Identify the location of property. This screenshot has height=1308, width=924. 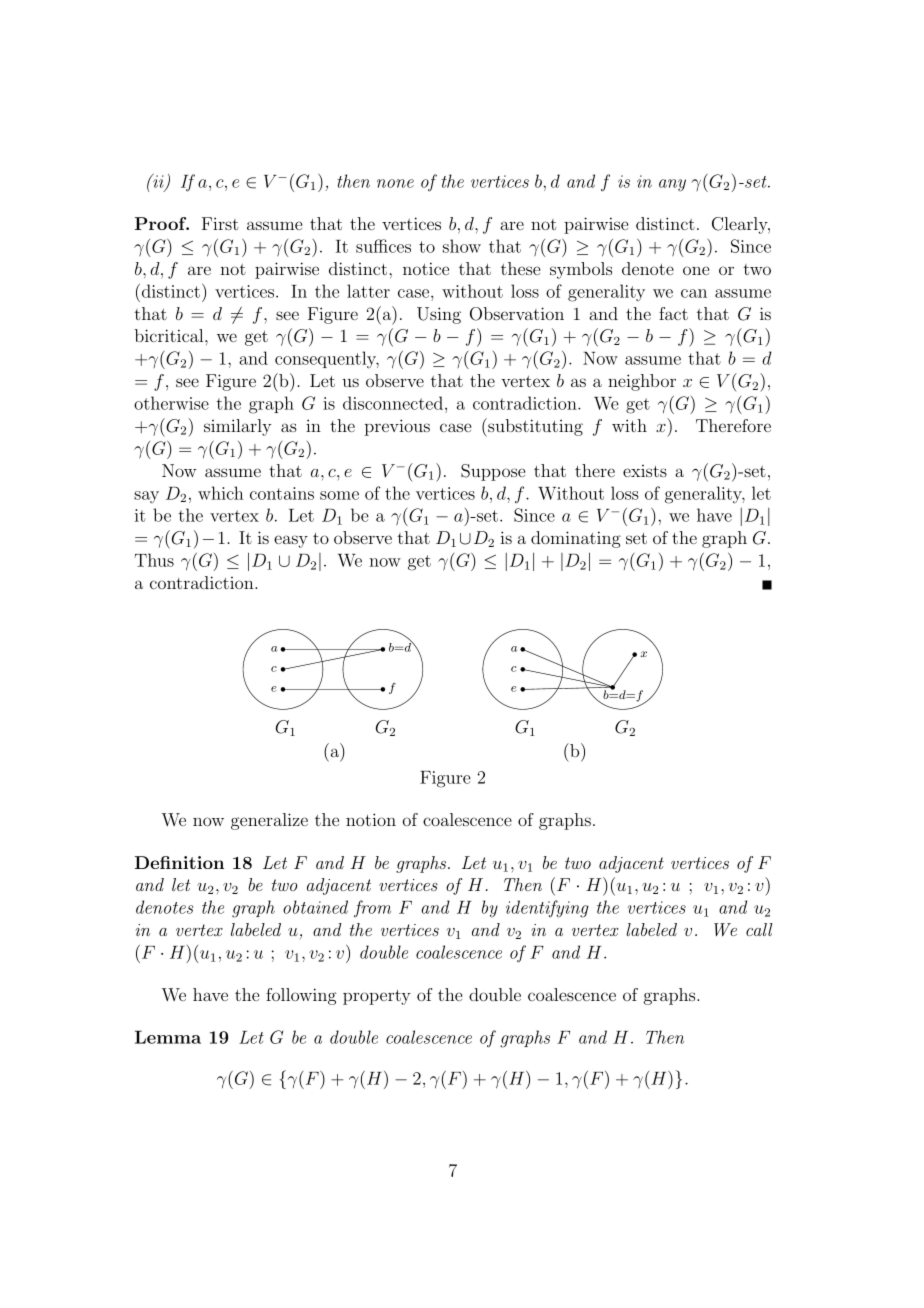
(377, 997).
